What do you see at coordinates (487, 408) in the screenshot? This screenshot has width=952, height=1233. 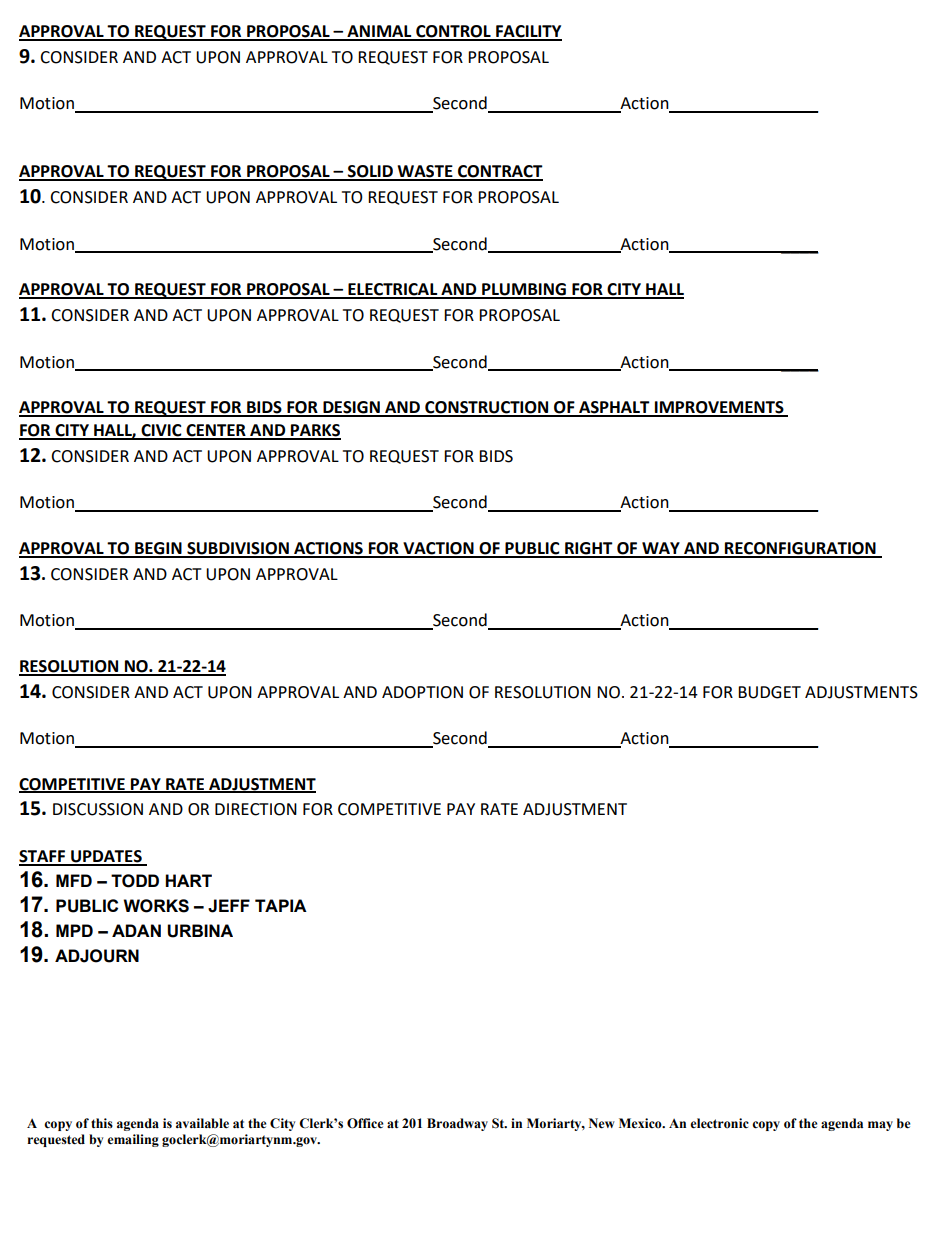 I see `CONSTRUCTION` at bounding box center [487, 408].
